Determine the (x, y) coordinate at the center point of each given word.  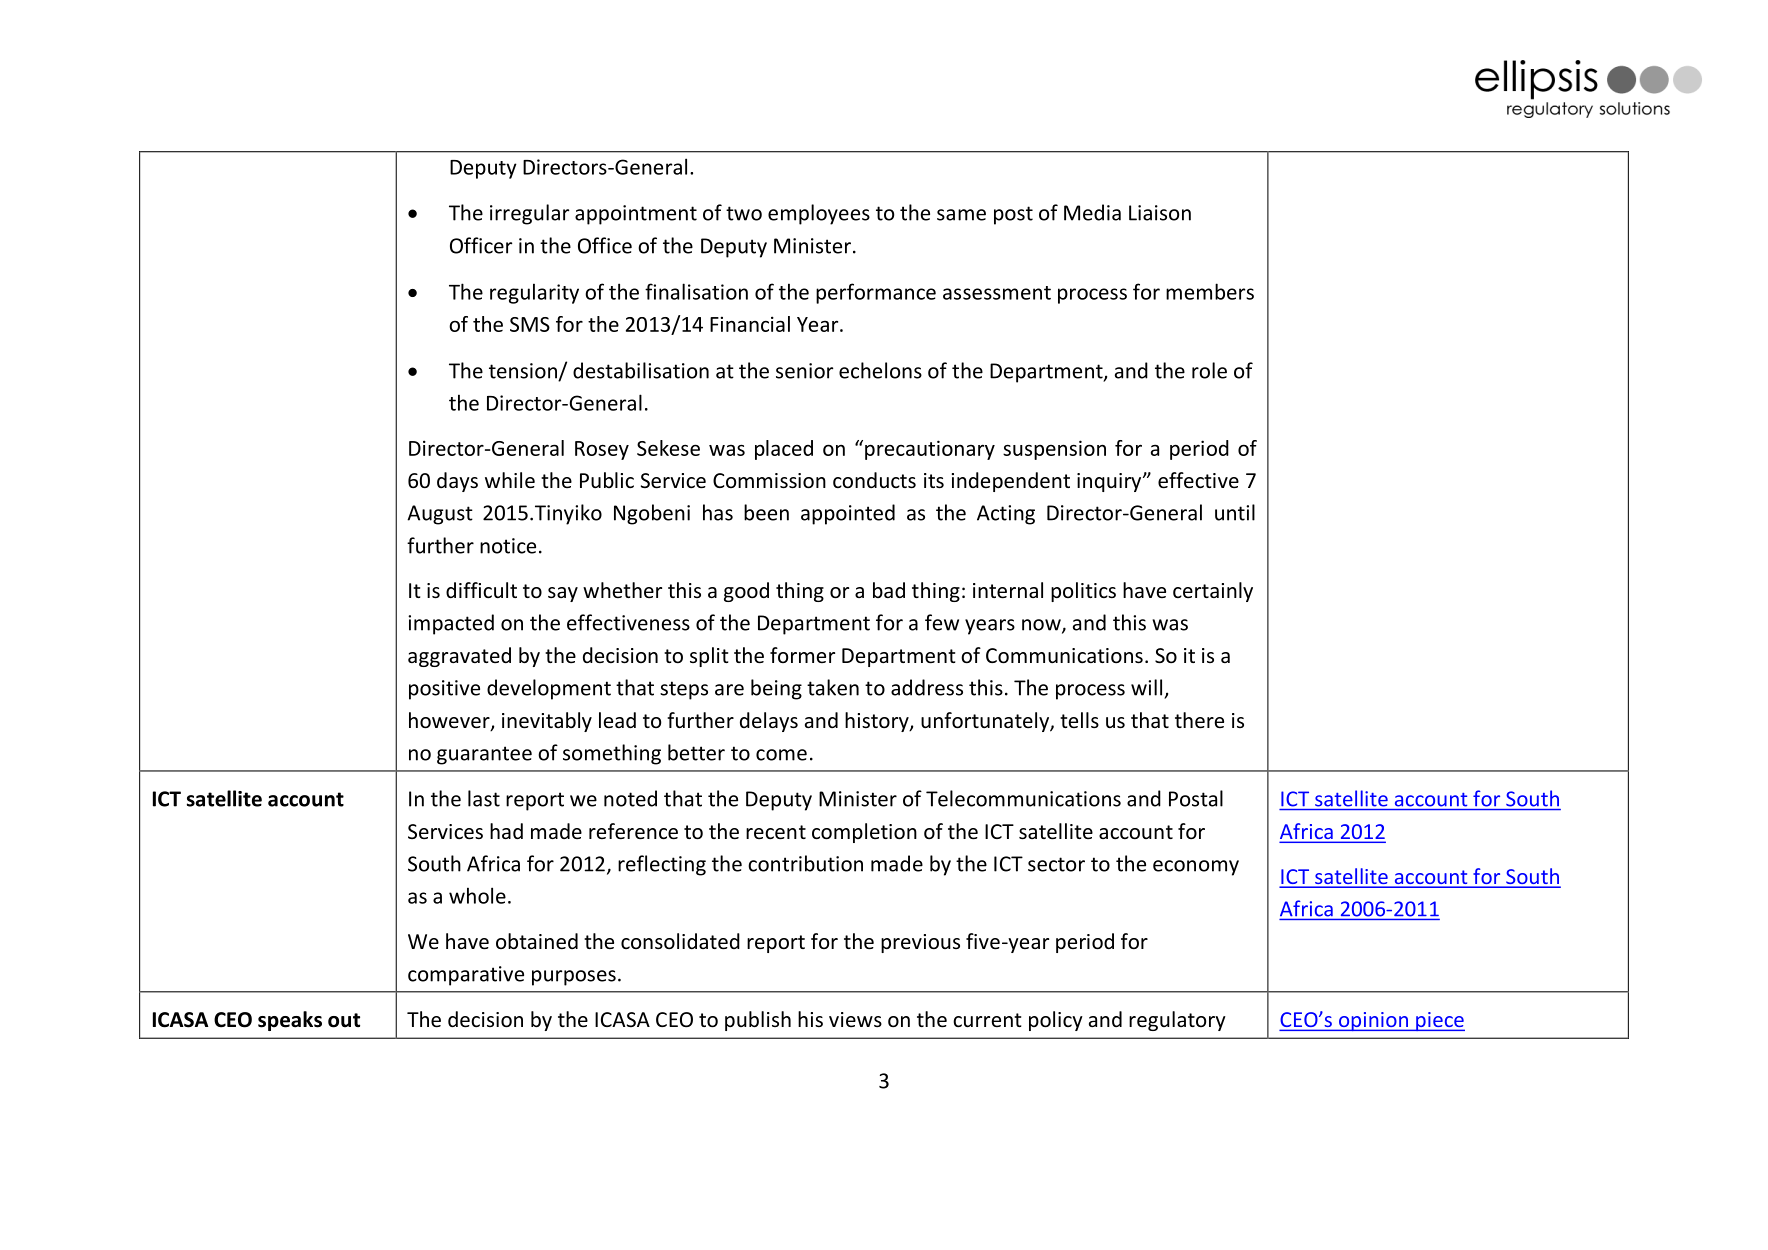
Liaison (1160, 213)
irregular (529, 214)
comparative (466, 976)
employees (819, 214)
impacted (451, 624)
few (942, 622)
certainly (1213, 592)
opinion (1373, 1021)
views (855, 1019)
